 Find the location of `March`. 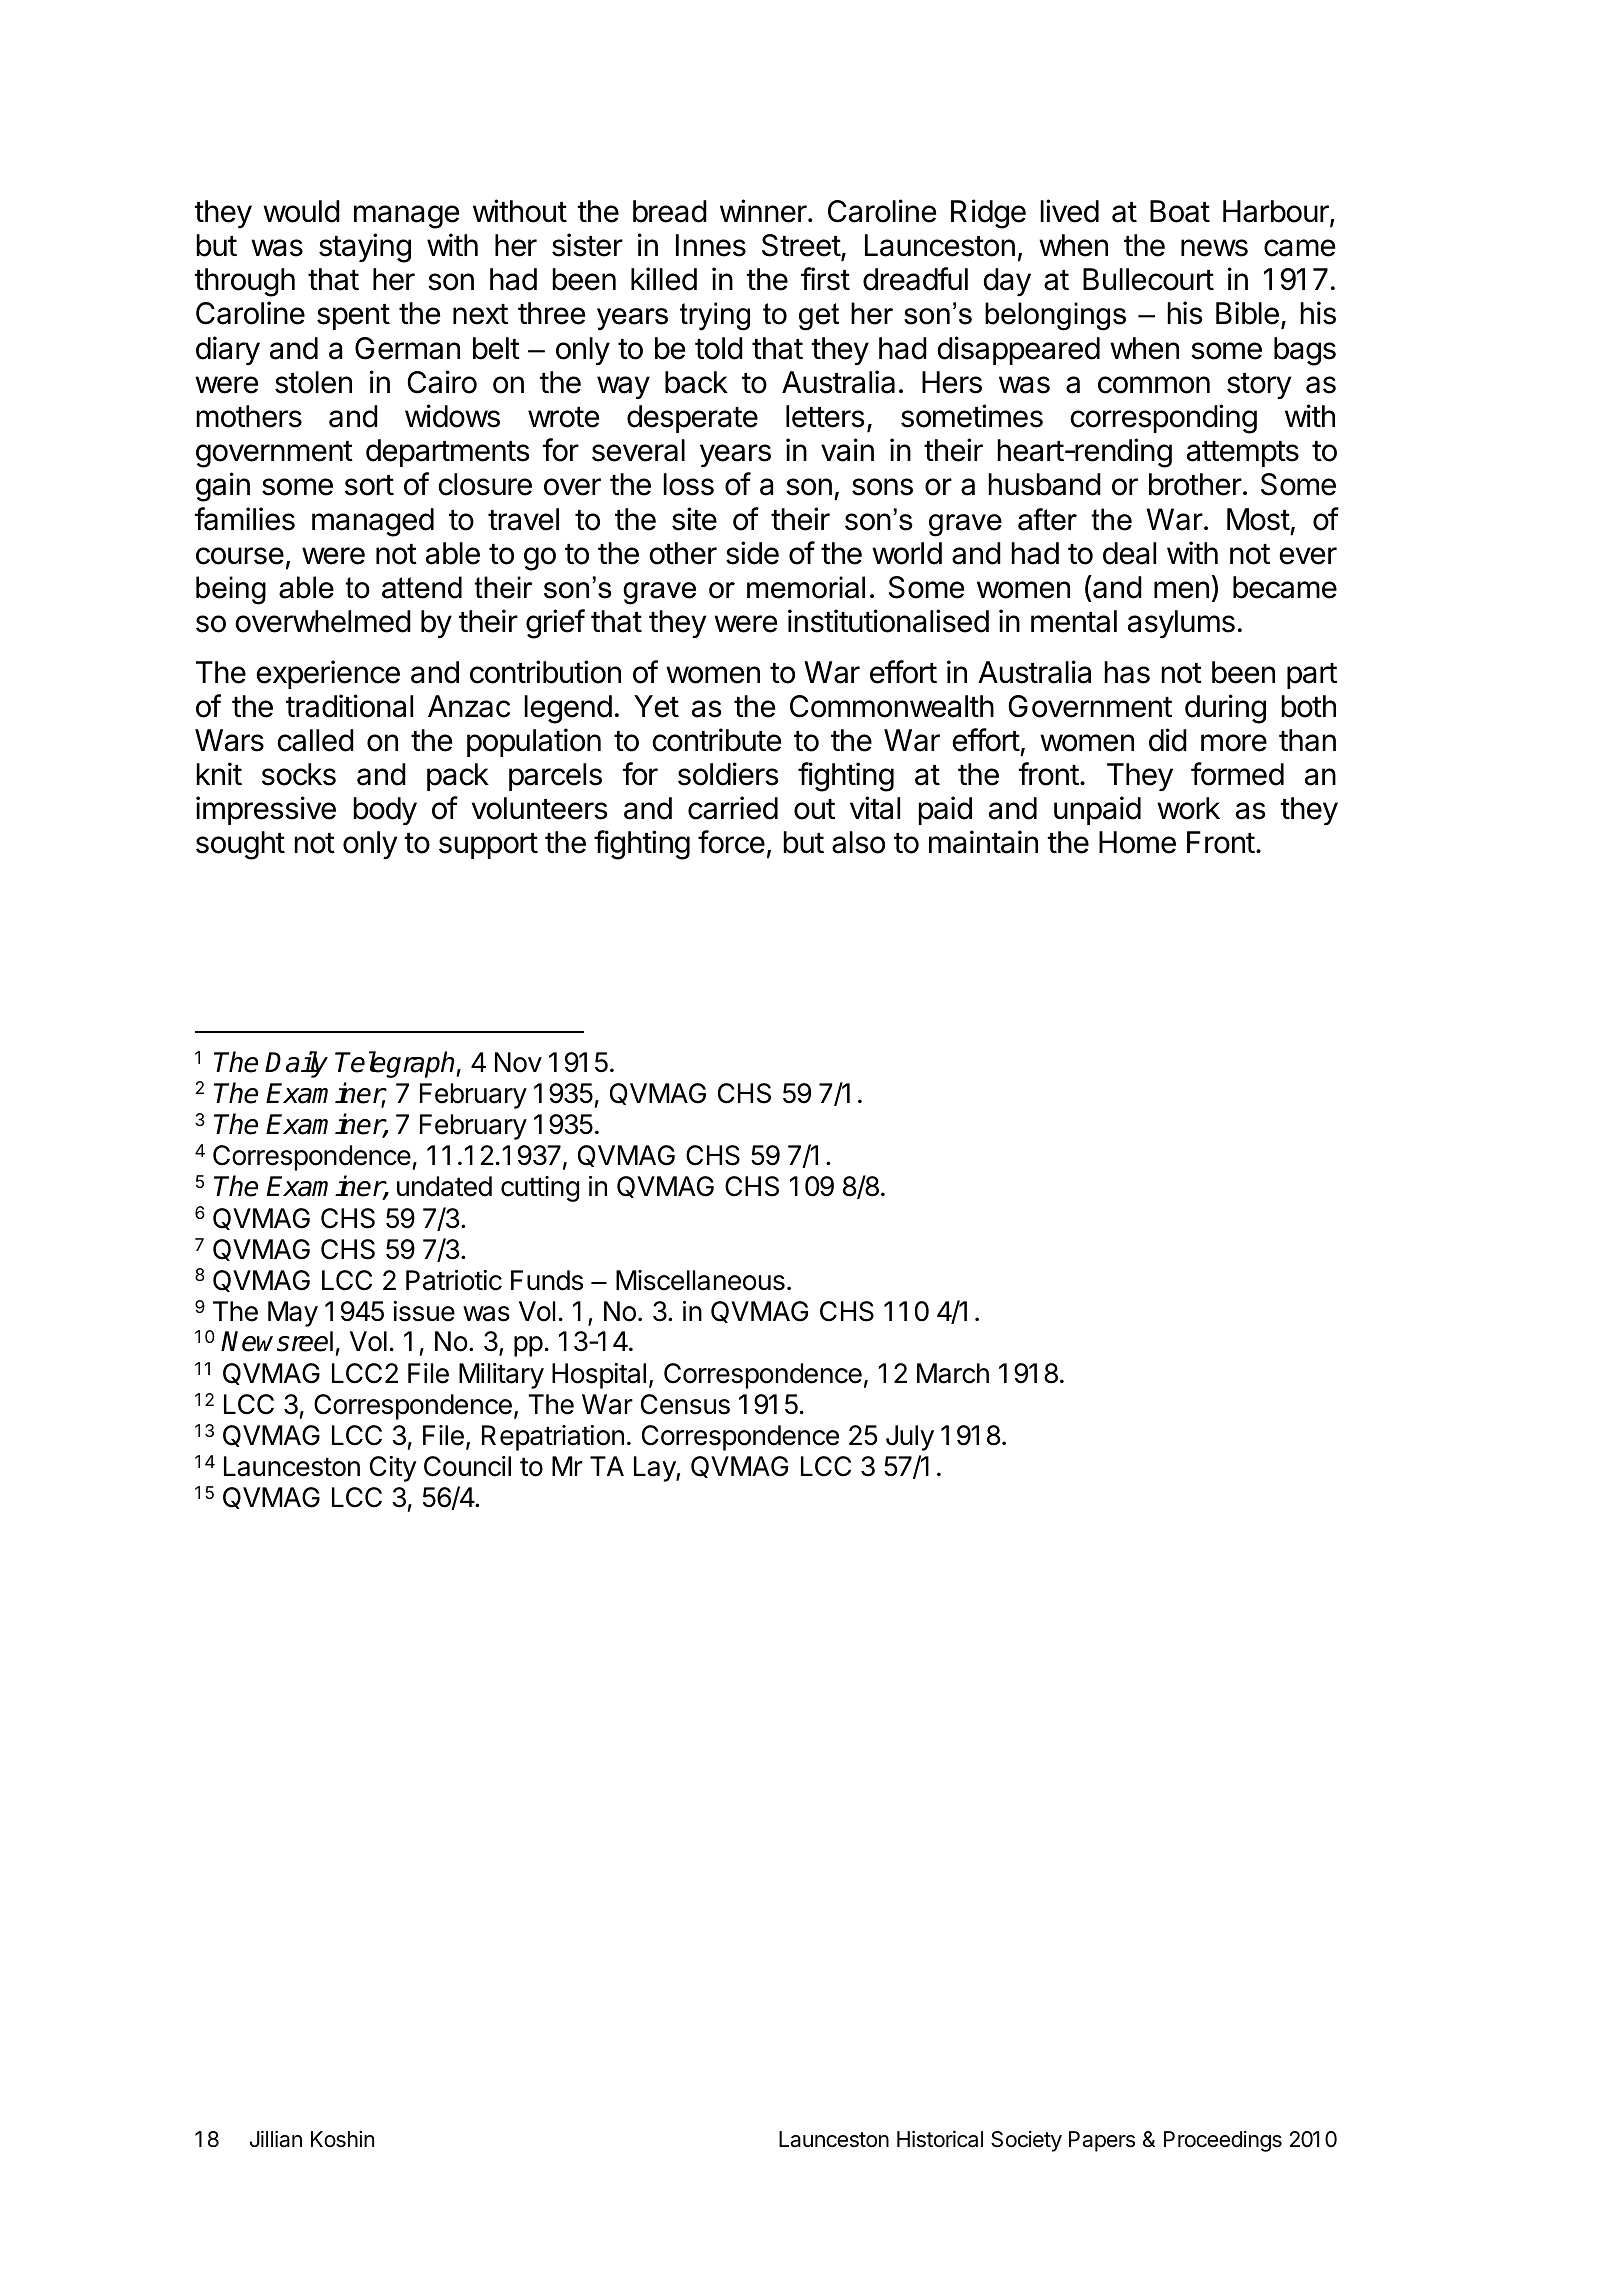

March is located at coordinates (953, 1373).
